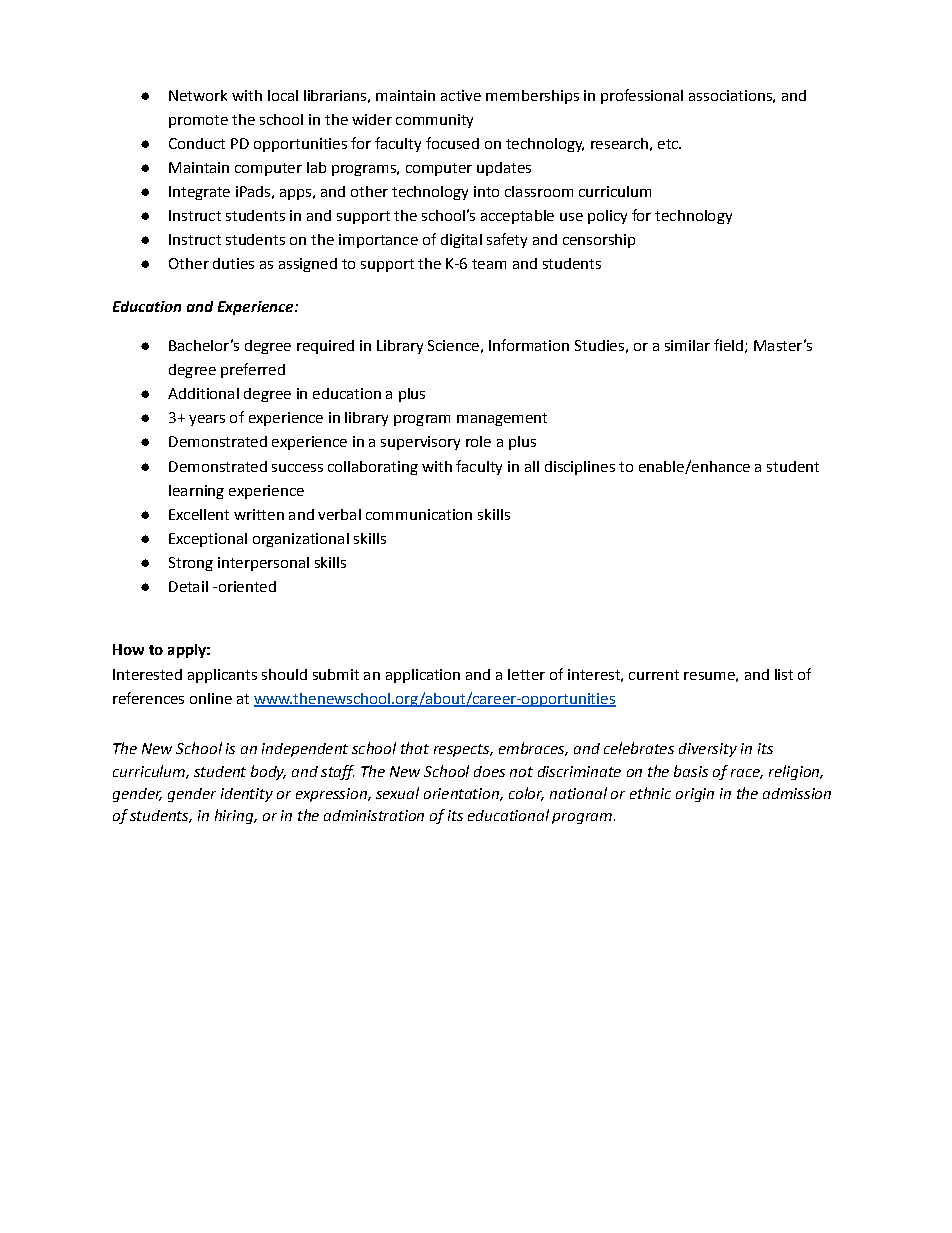 This screenshot has height=1233, width=952. I want to click on Detail, so click(188, 586).
